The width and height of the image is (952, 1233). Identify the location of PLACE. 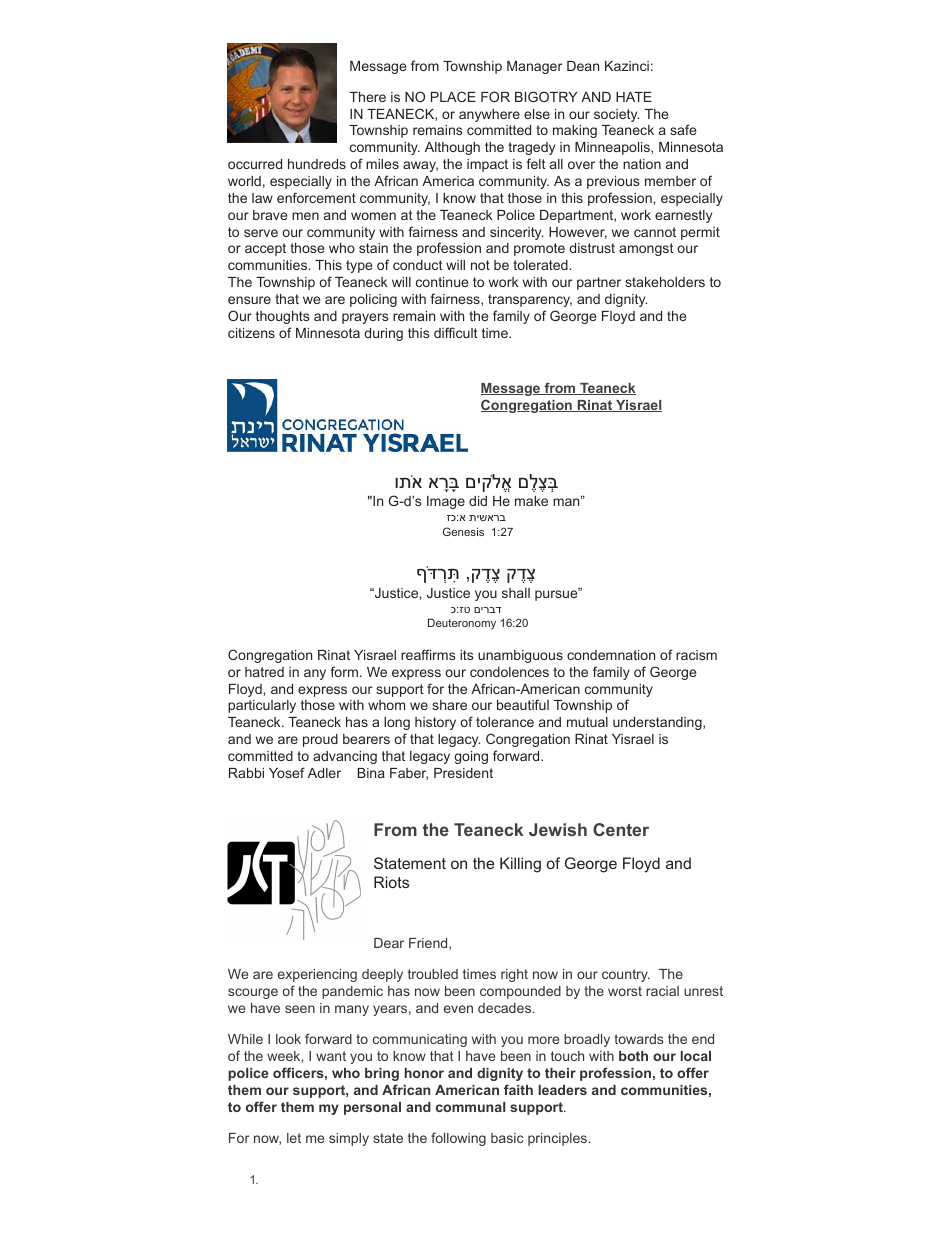
(453, 96).
